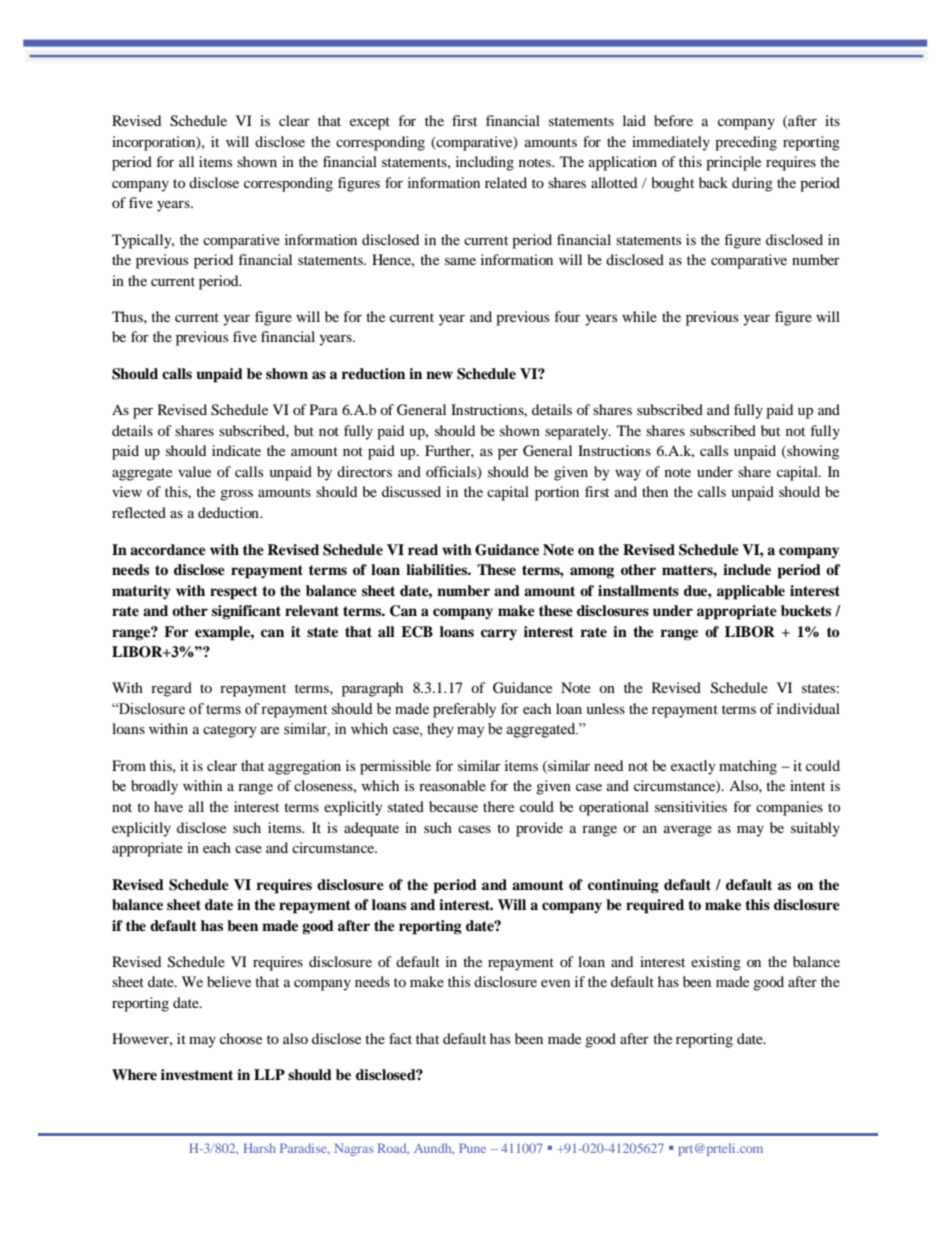 The image size is (952, 1233). I want to click on significant, so click(246, 612).
